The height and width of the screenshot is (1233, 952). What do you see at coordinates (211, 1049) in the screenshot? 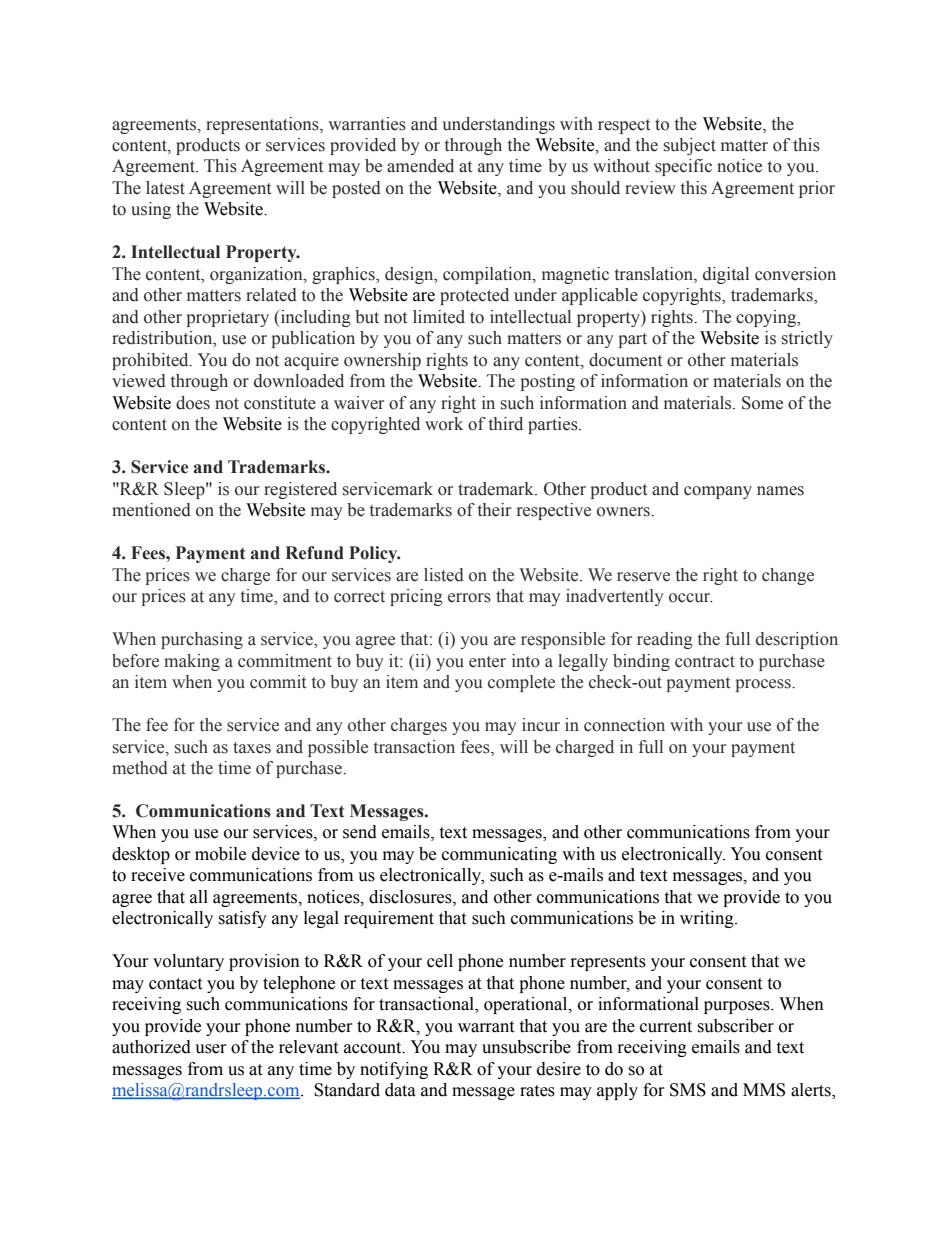
I see `user` at bounding box center [211, 1049].
